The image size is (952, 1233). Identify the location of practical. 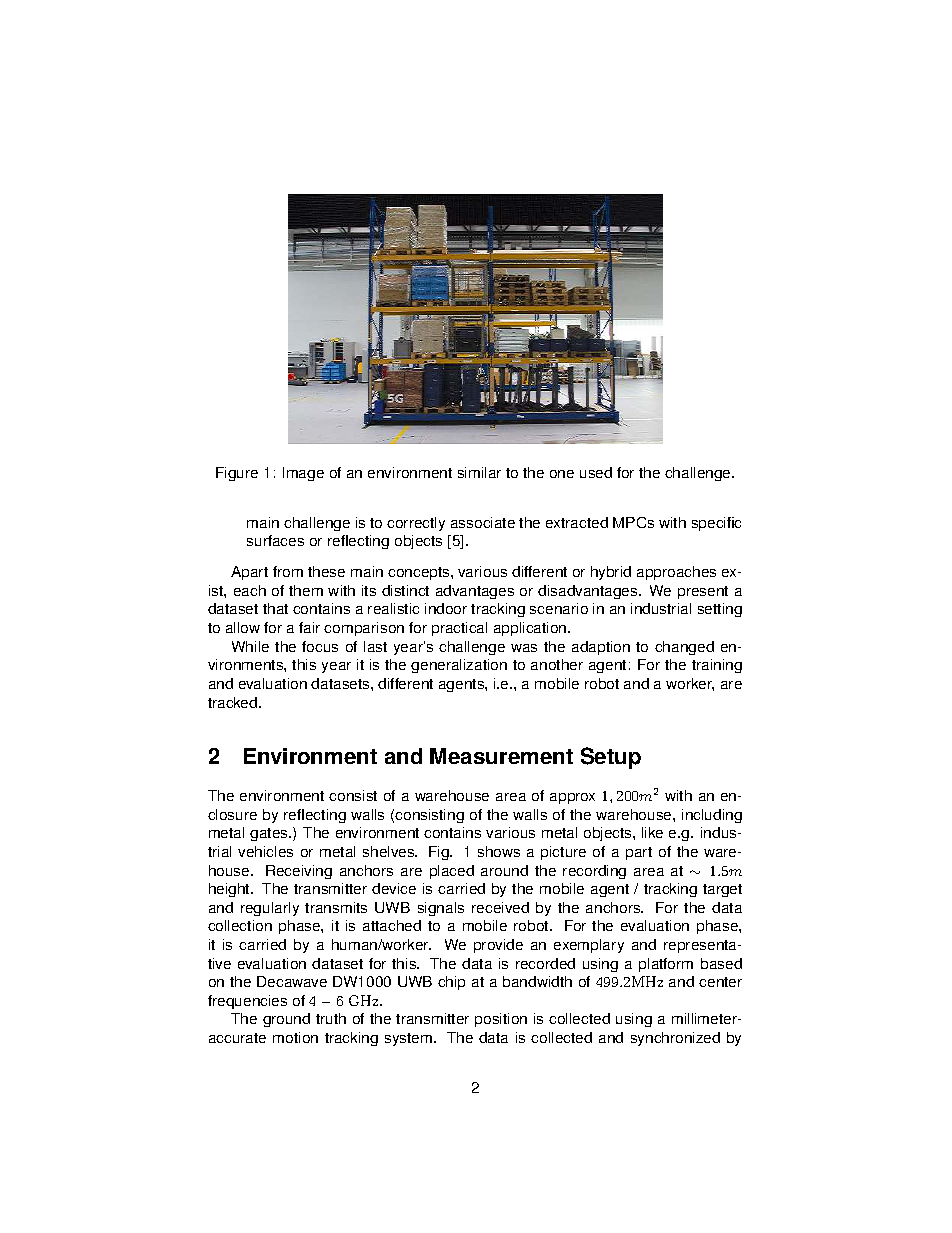
(459, 629).
